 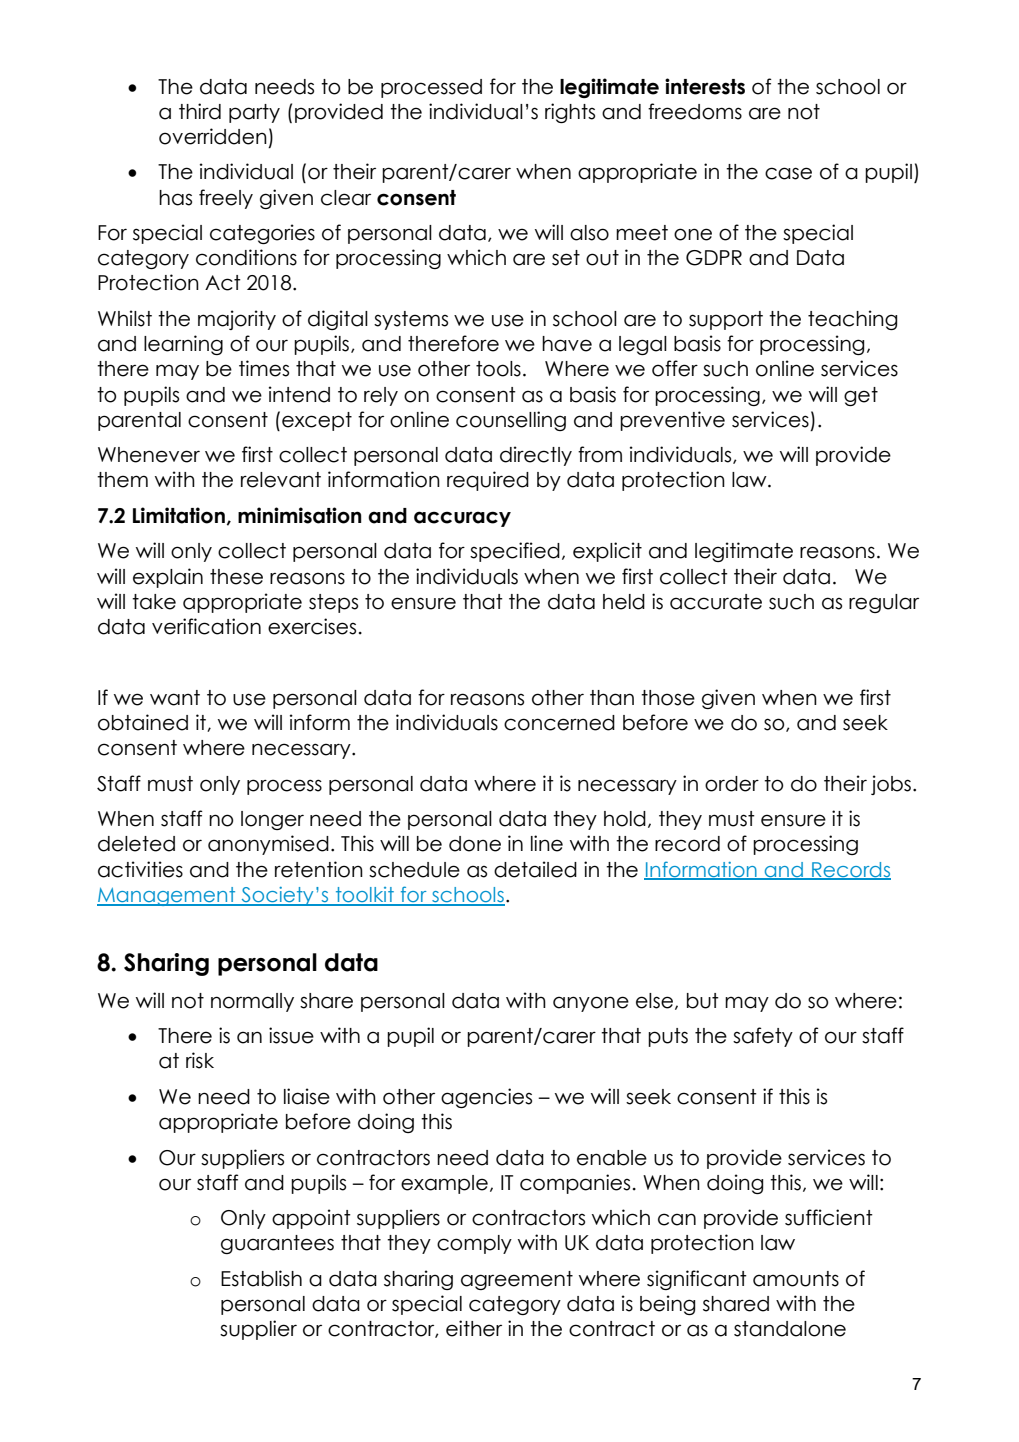 I want to click on Establish, so click(x=261, y=1278).
